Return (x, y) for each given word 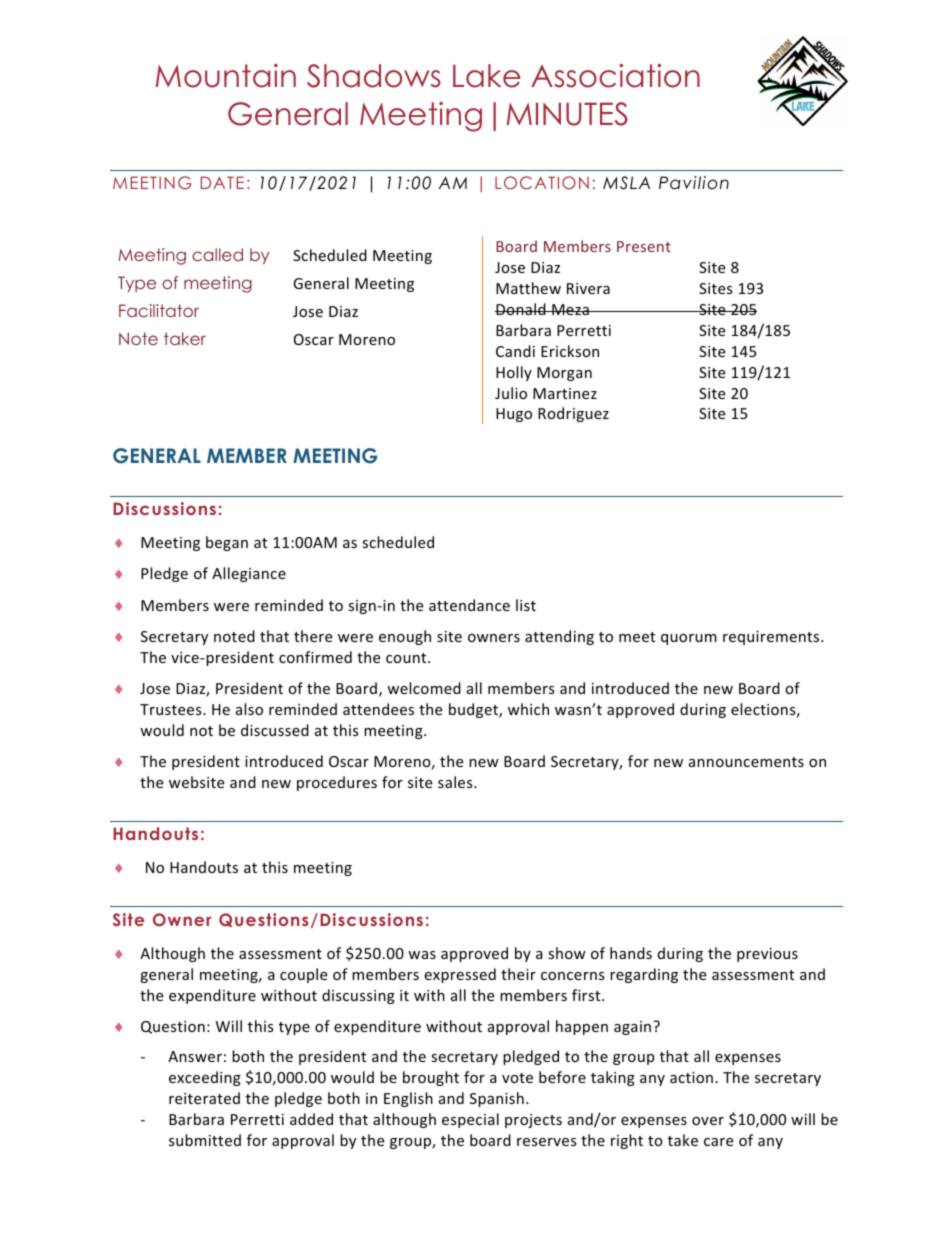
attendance (469, 605)
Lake (486, 76)
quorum (689, 639)
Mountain (226, 76)
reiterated (204, 1098)
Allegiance (249, 574)
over (708, 1121)
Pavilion (694, 183)
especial (470, 1120)
